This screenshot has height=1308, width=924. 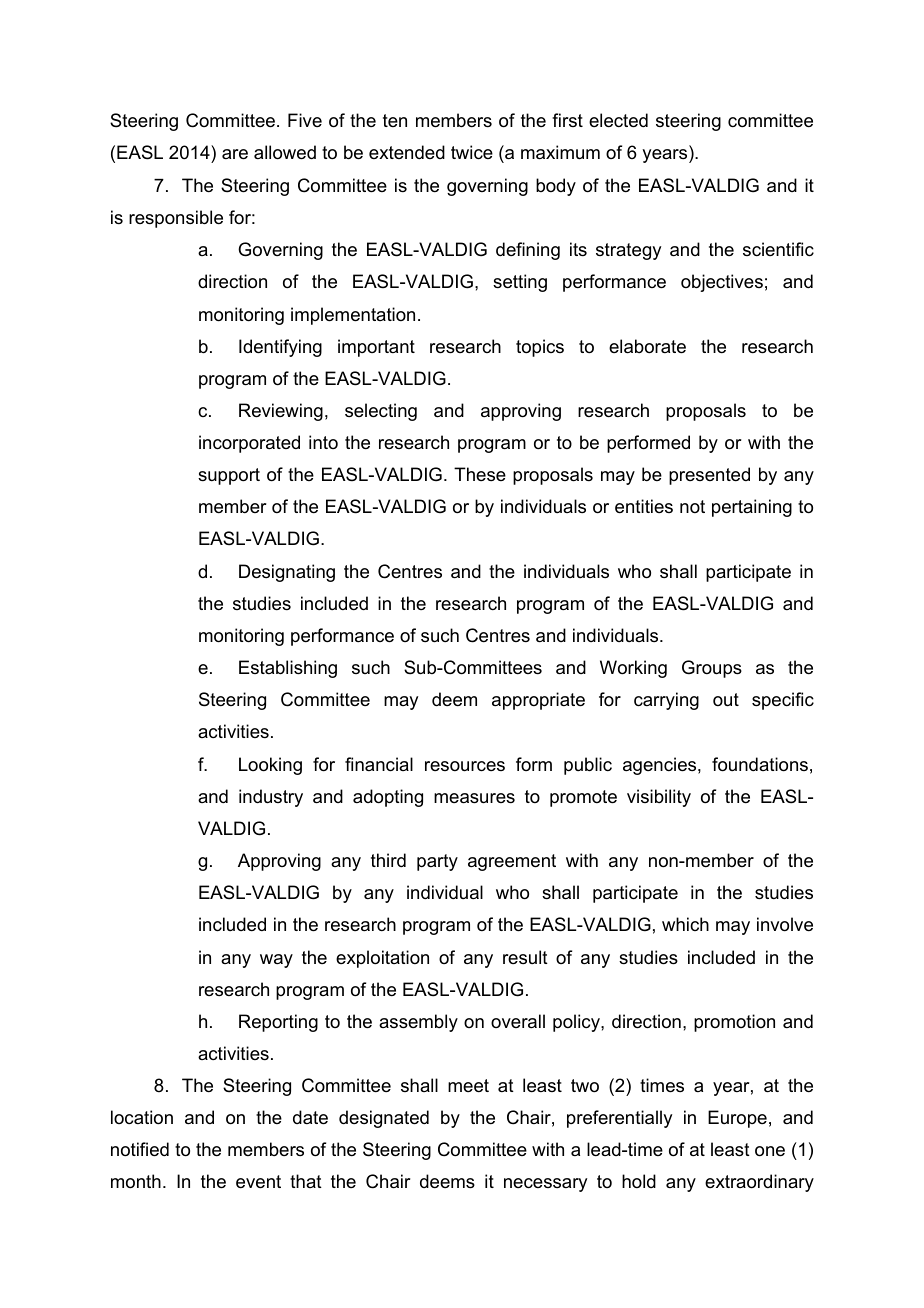 What do you see at coordinates (235, 154) in the screenshot?
I see `are` at bounding box center [235, 154].
